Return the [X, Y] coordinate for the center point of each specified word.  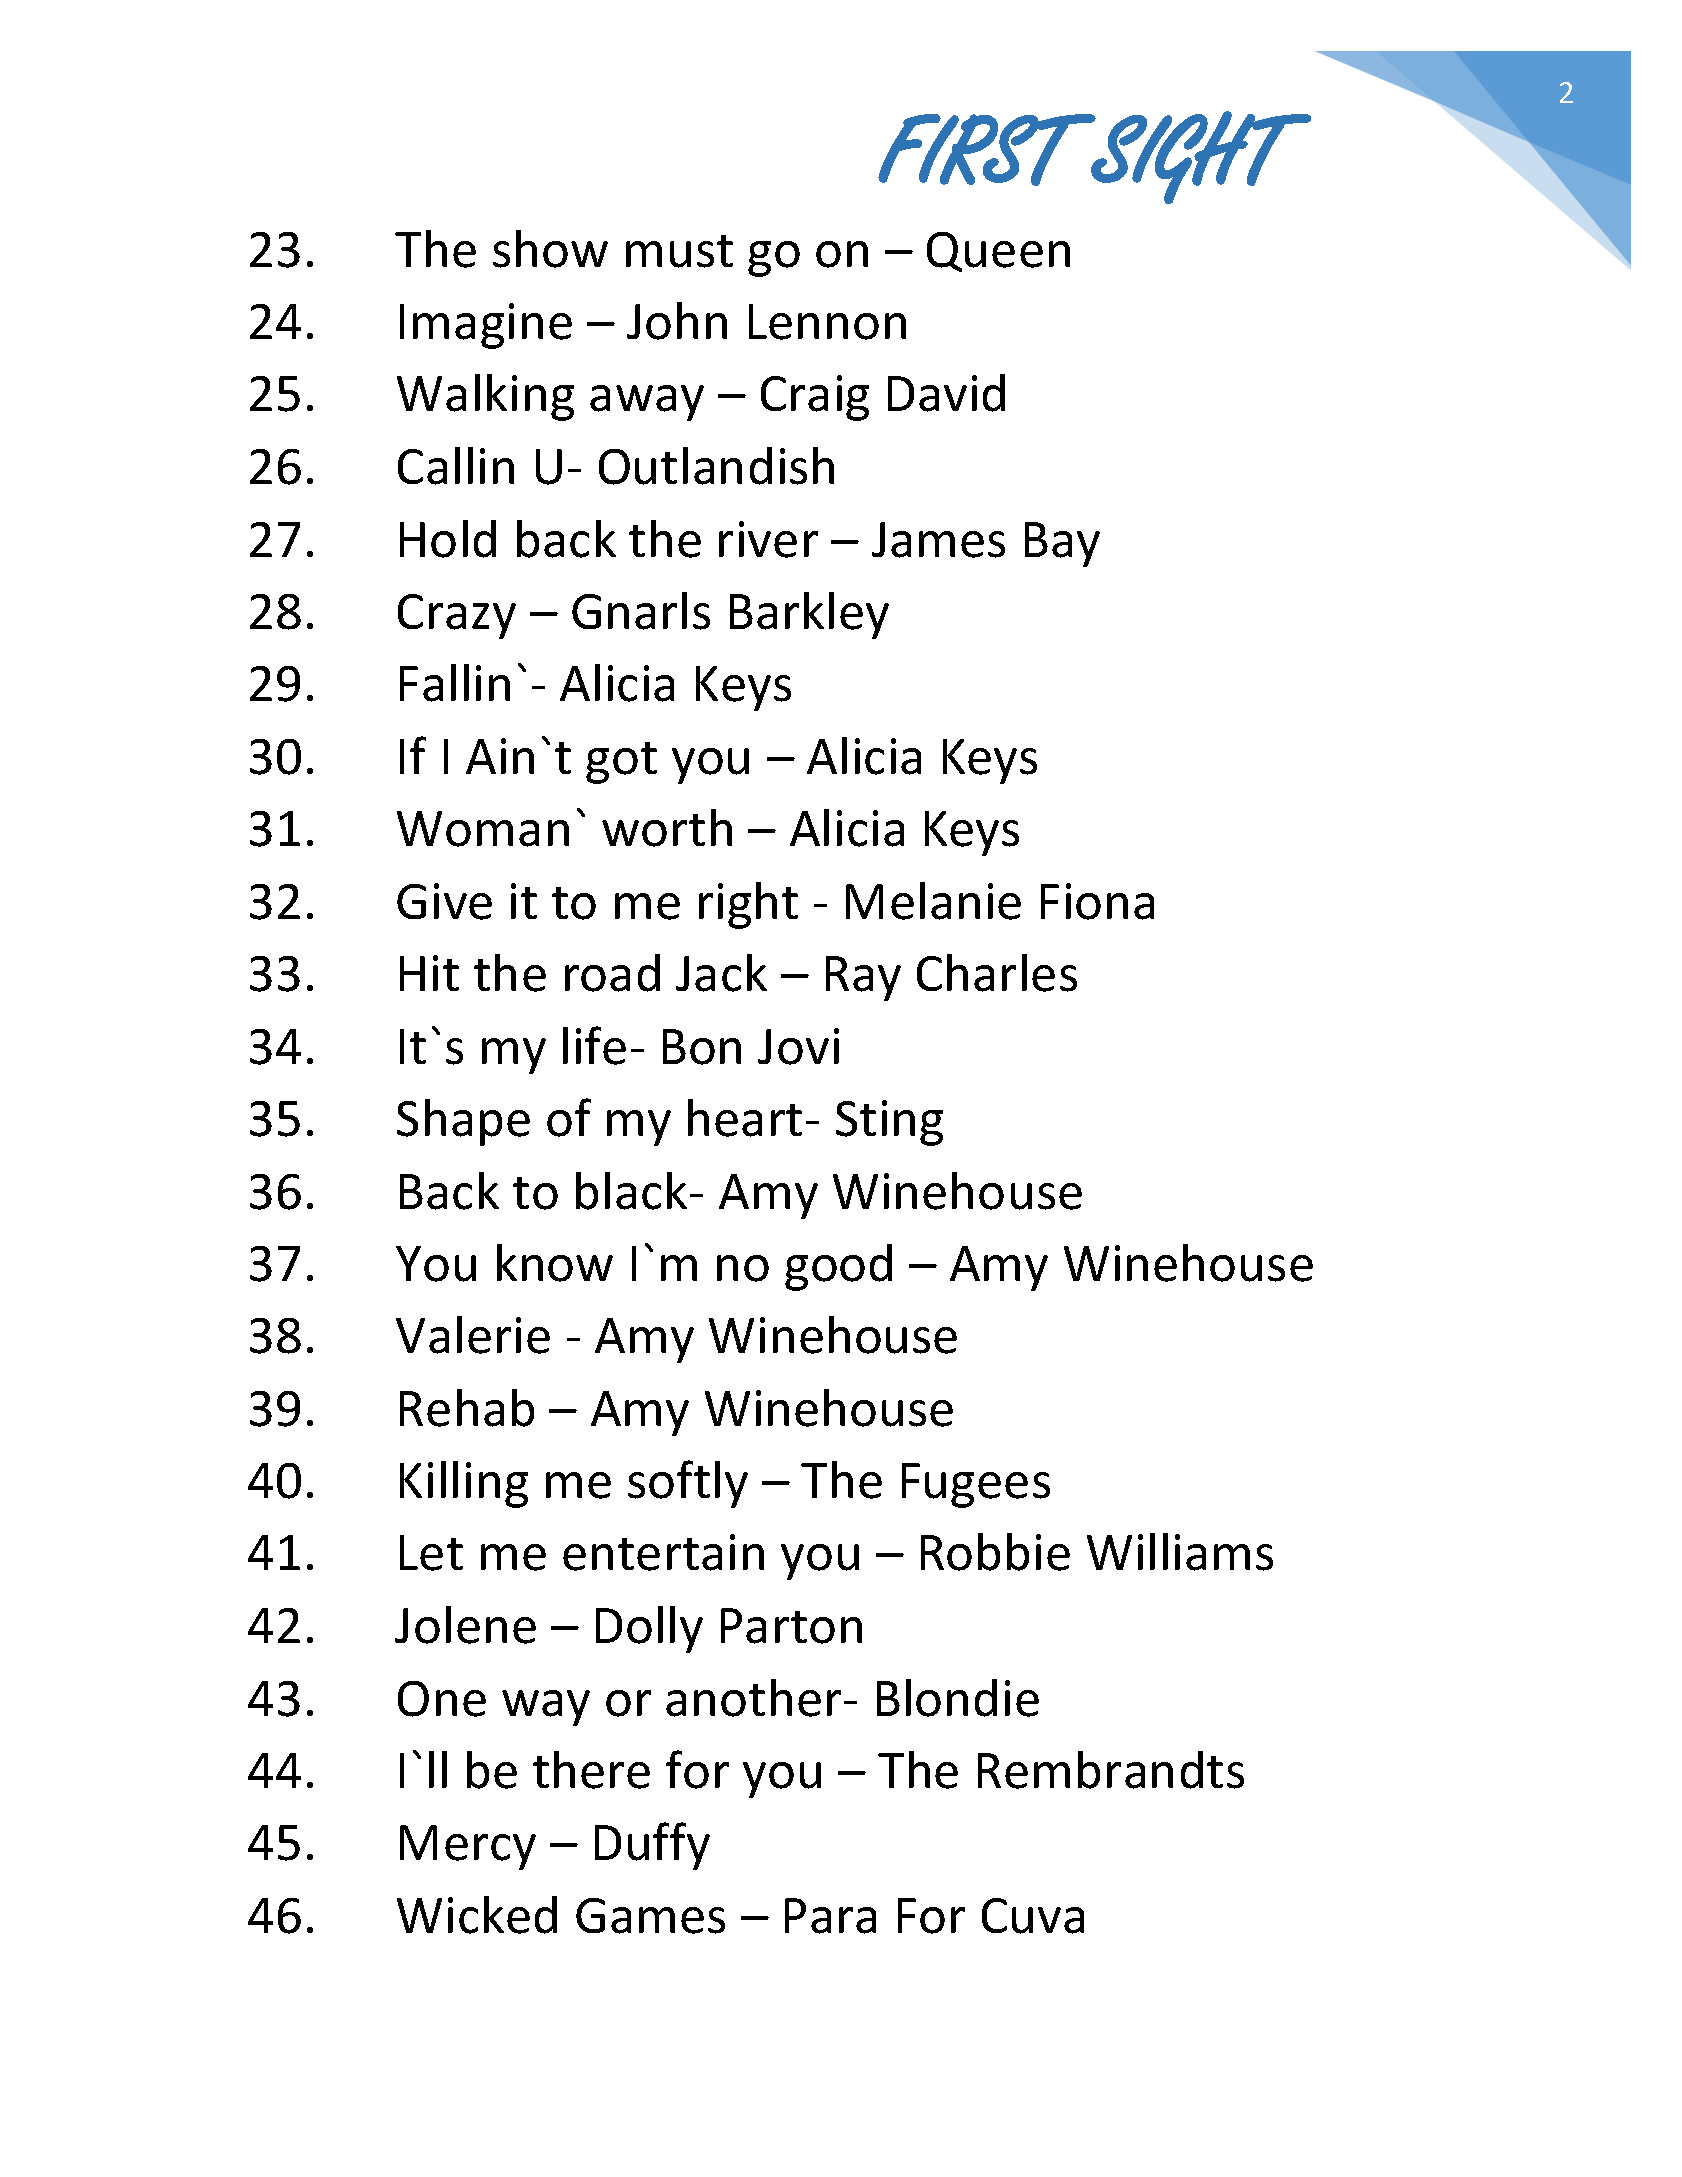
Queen [998, 252]
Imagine [486, 326]
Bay [1062, 544]
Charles [997, 973]
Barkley [809, 615]
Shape [463, 1122]
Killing [464, 1484]
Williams [1180, 1552]
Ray [863, 978]
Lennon [827, 322]
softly [688, 1484]
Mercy [468, 1847]
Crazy [457, 616]
